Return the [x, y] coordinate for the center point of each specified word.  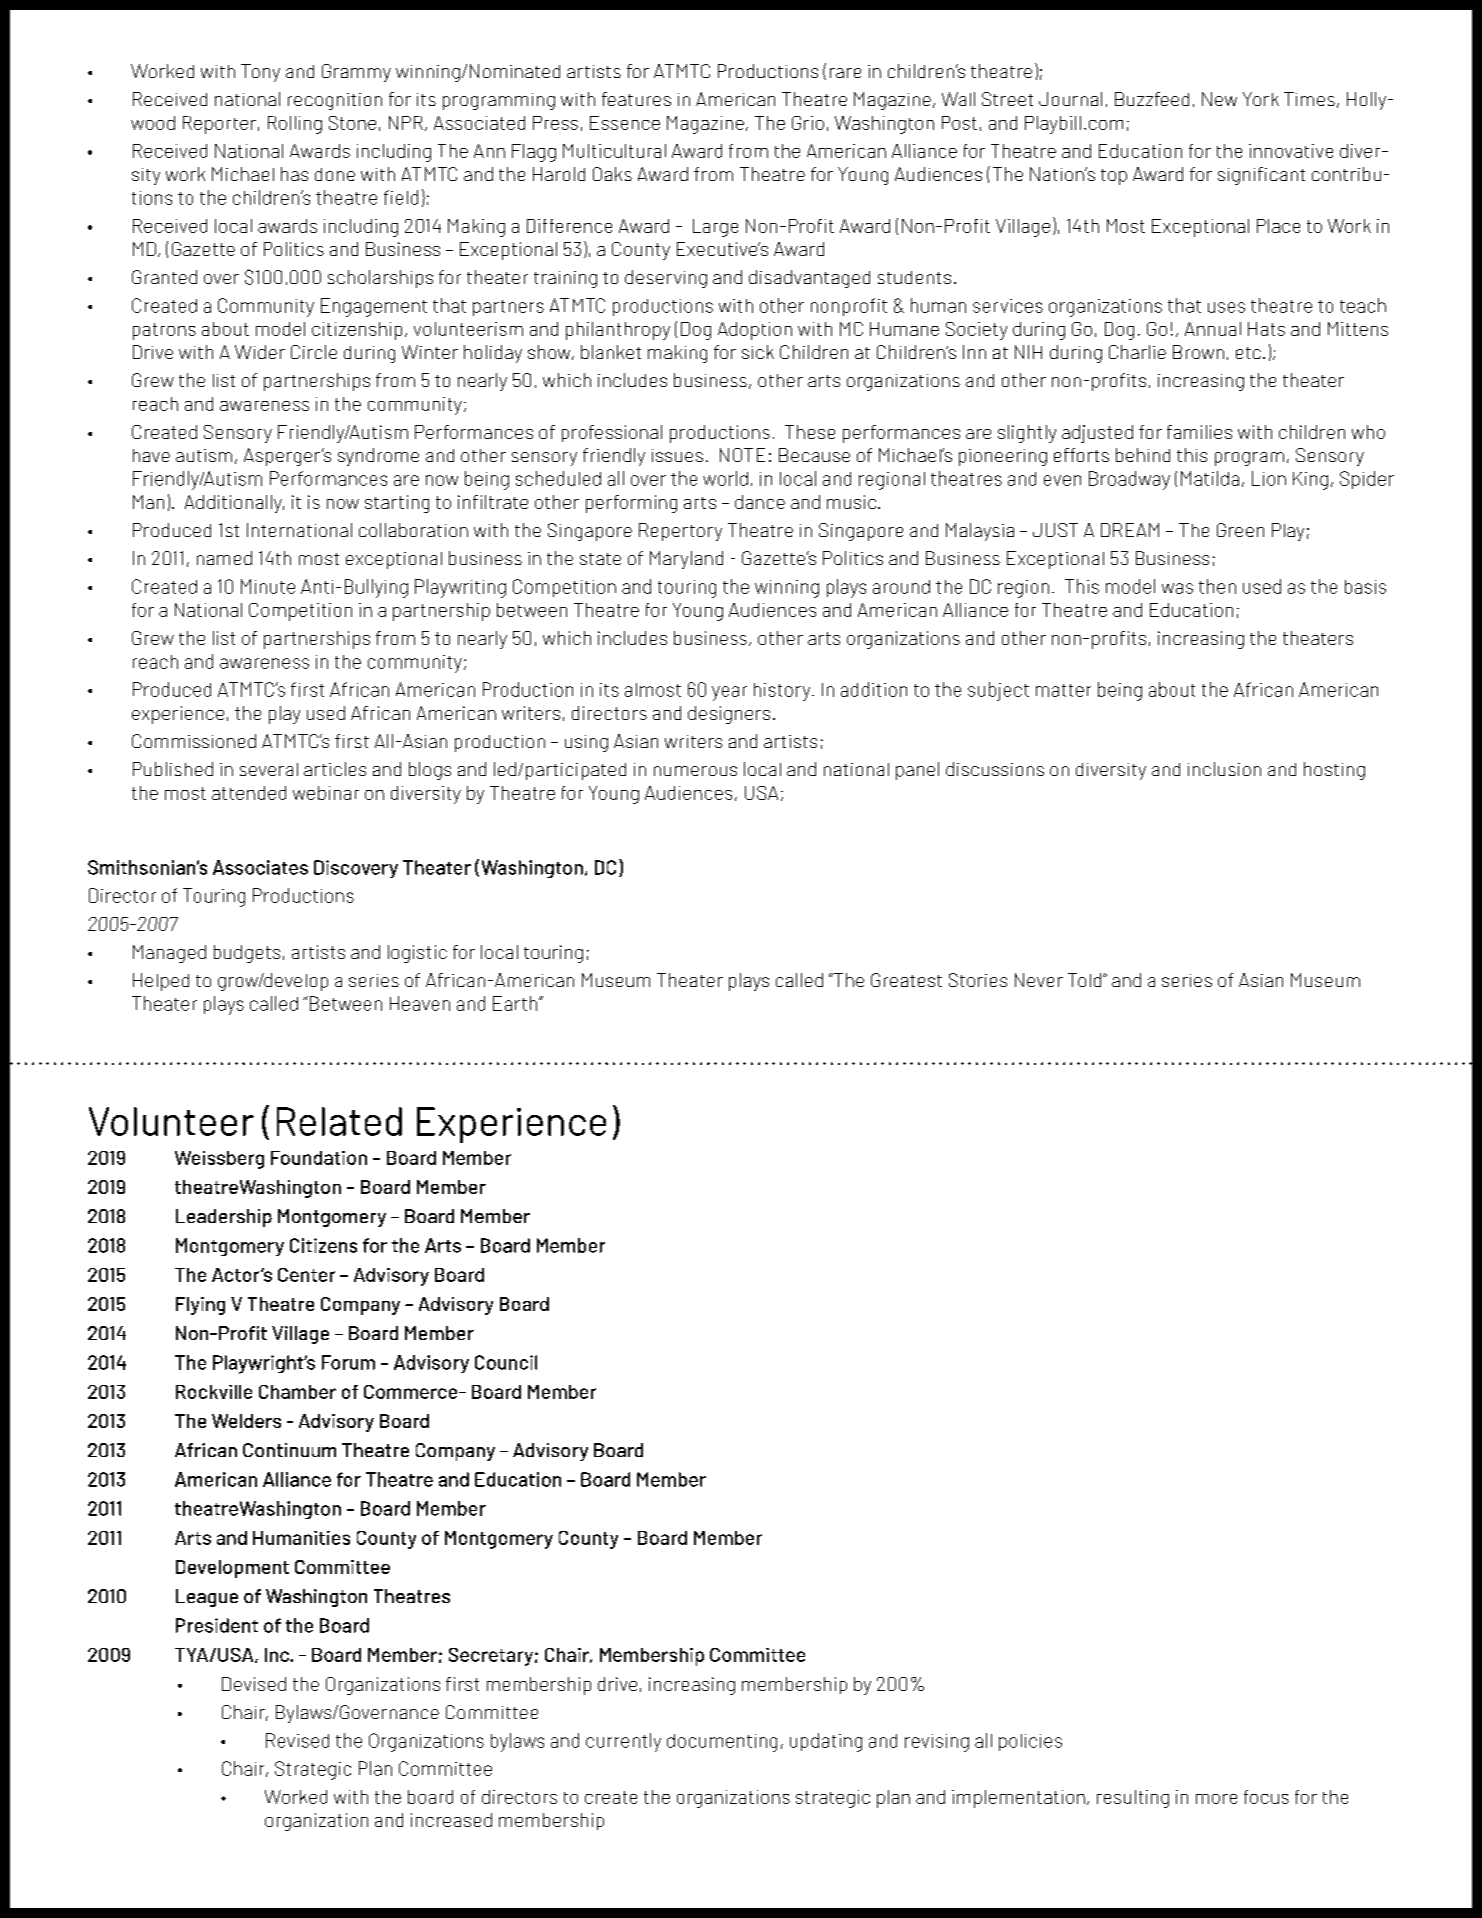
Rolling [295, 125]
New [1219, 99]
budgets [247, 954]
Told [1086, 980]
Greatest [906, 980]
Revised [297, 1740]
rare [845, 73]
